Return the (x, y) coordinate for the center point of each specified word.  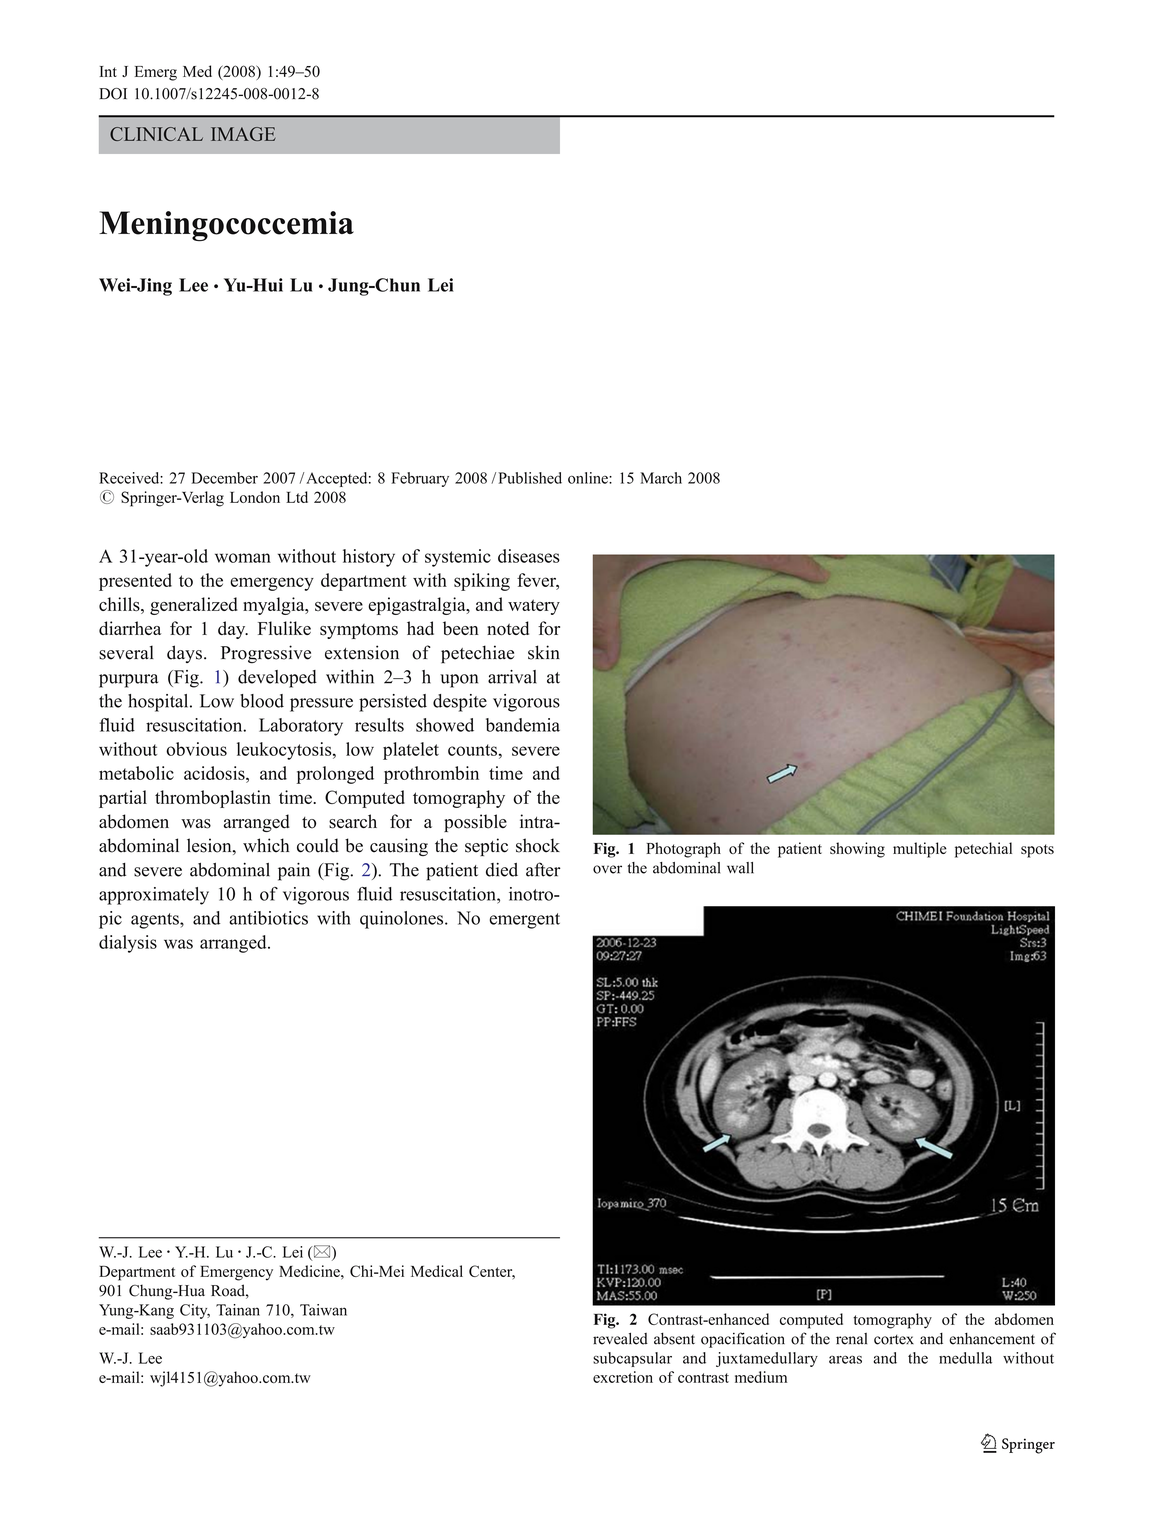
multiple (920, 850)
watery (534, 607)
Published (530, 478)
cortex (894, 1340)
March (661, 478)
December (224, 478)
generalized (194, 606)
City (195, 1311)
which (266, 845)
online (589, 478)
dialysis (128, 944)
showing (857, 850)
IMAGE (243, 134)
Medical (437, 1271)
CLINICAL (156, 134)
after (543, 869)
